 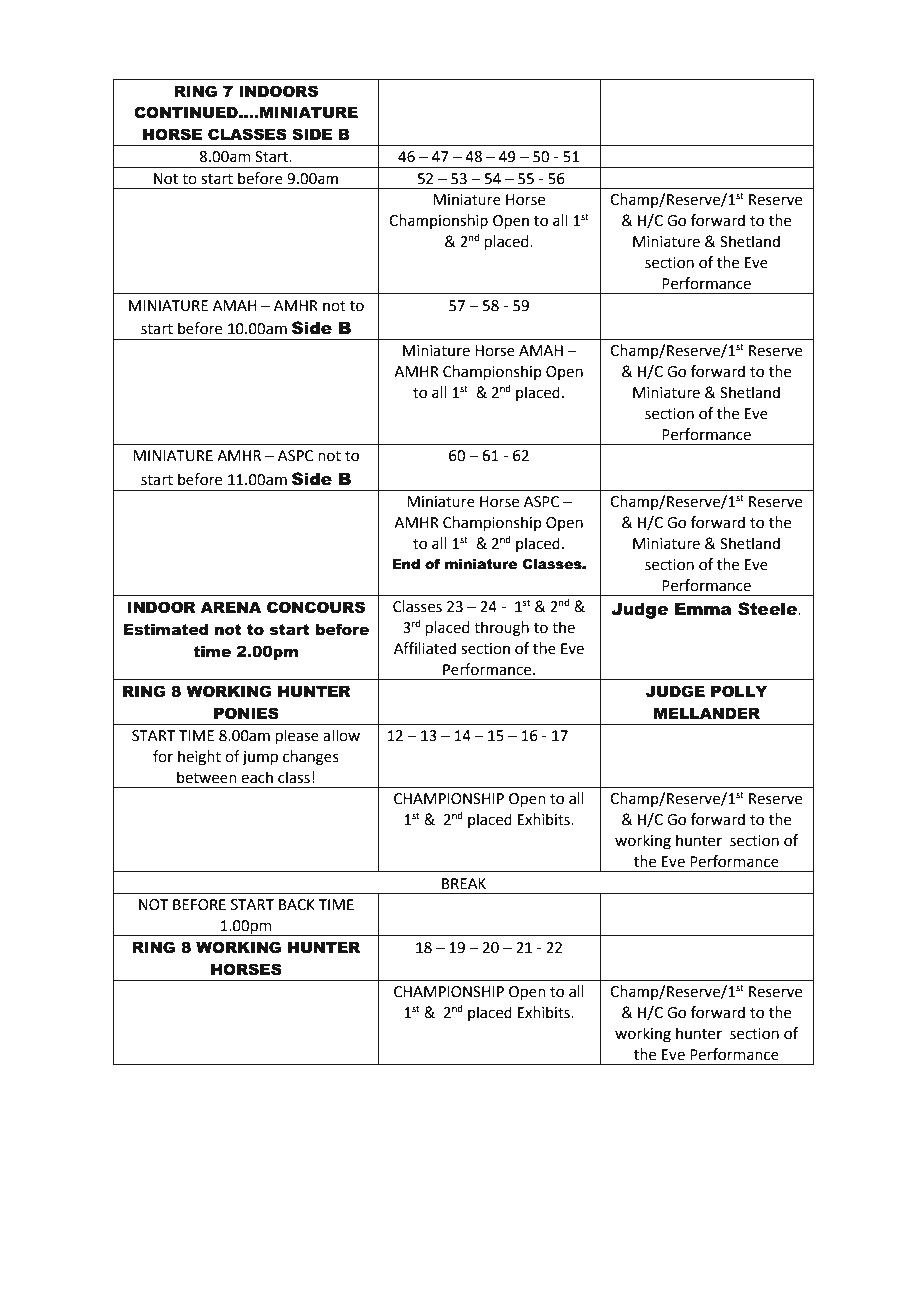 What do you see at coordinates (230, 607) in the screenshot?
I see `ARENA` at bounding box center [230, 607].
